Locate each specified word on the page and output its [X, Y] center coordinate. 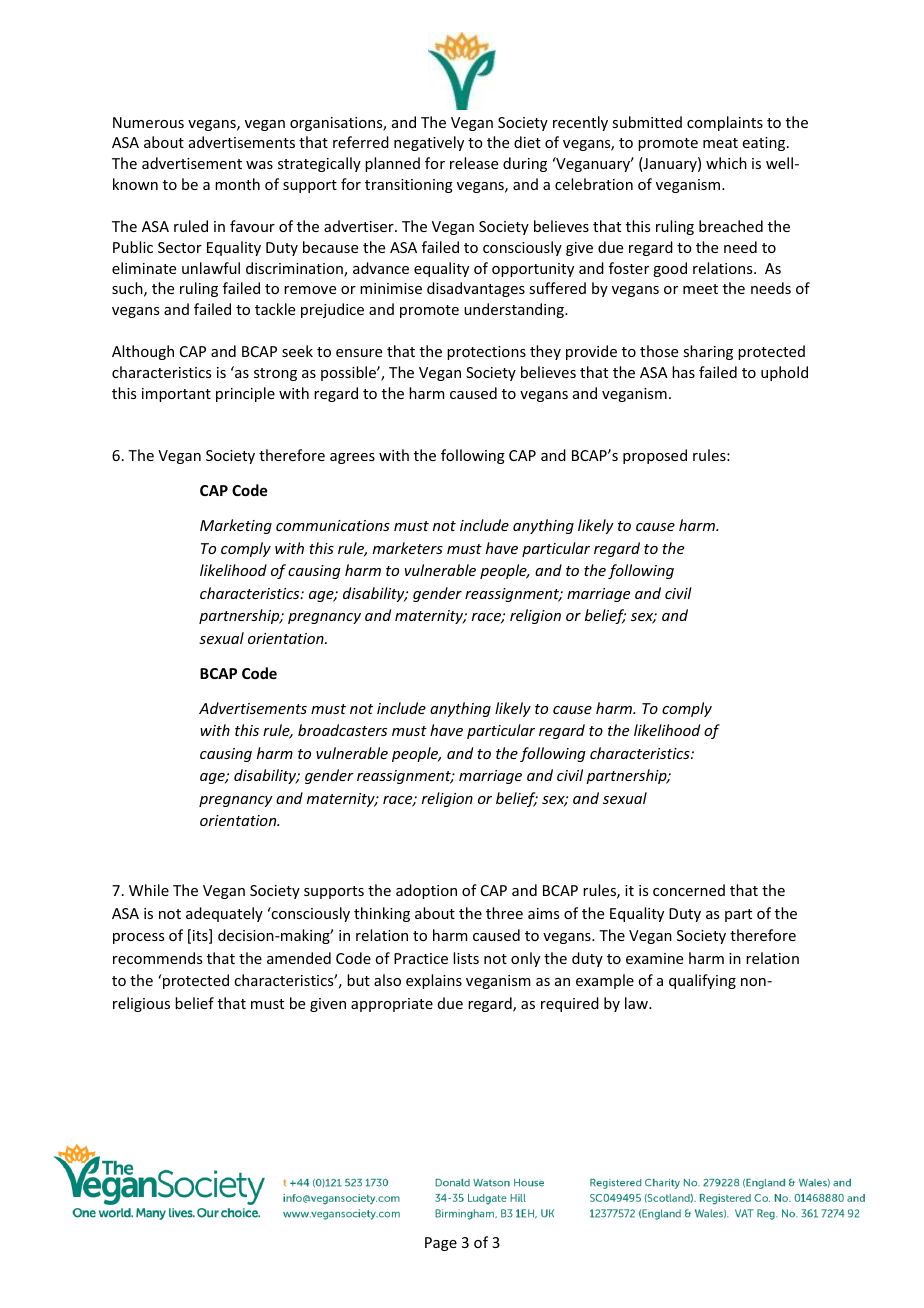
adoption [426, 891]
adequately [224, 914]
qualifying [702, 981]
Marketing [236, 526]
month [237, 184]
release [474, 163]
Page [441, 1244]
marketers [408, 548]
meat [720, 143]
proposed [655, 456]
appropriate [392, 1005]
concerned [689, 890]
